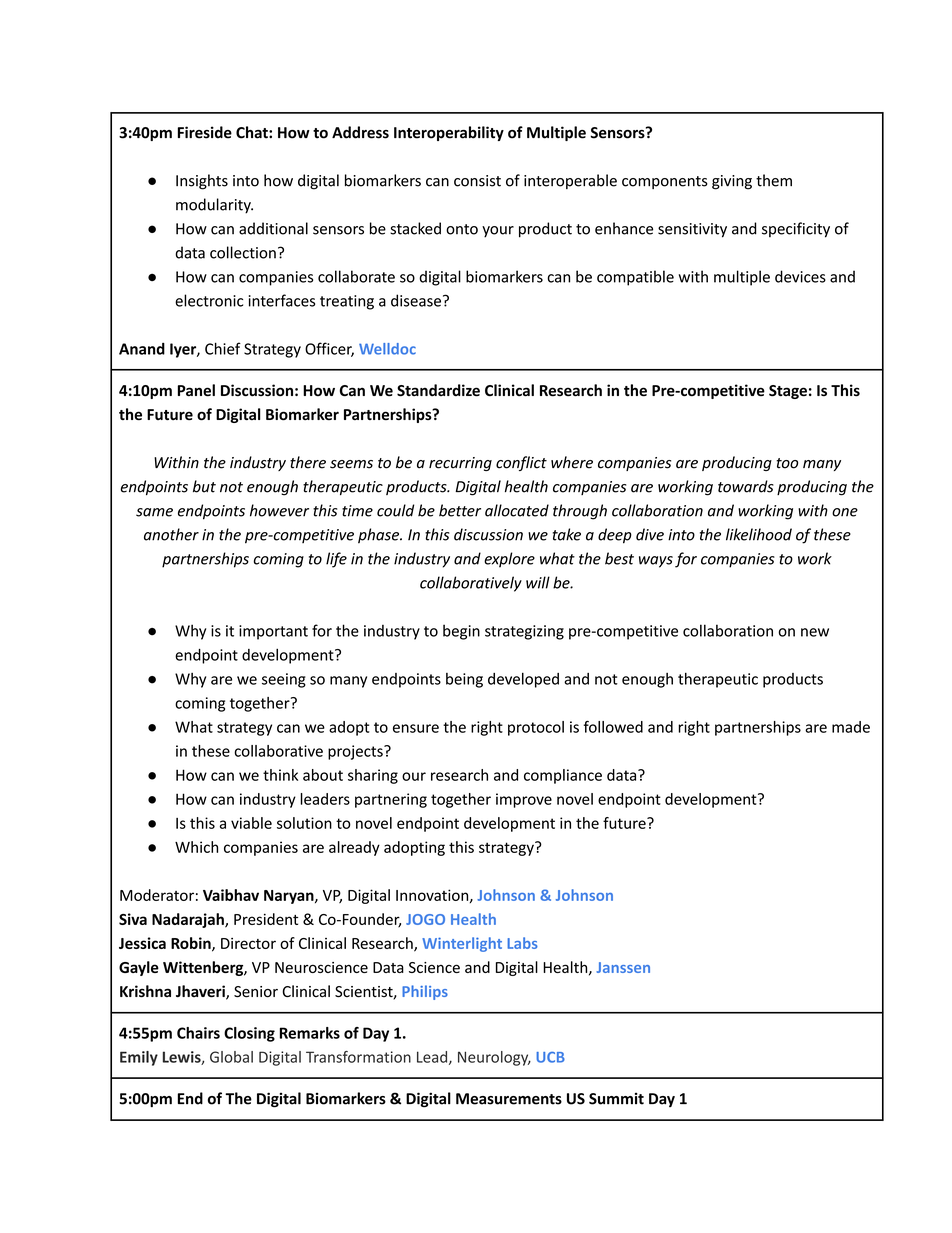  What do you see at coordinates (477, 181) in the document?
I see `consist` at bounding box center [477, 181].
